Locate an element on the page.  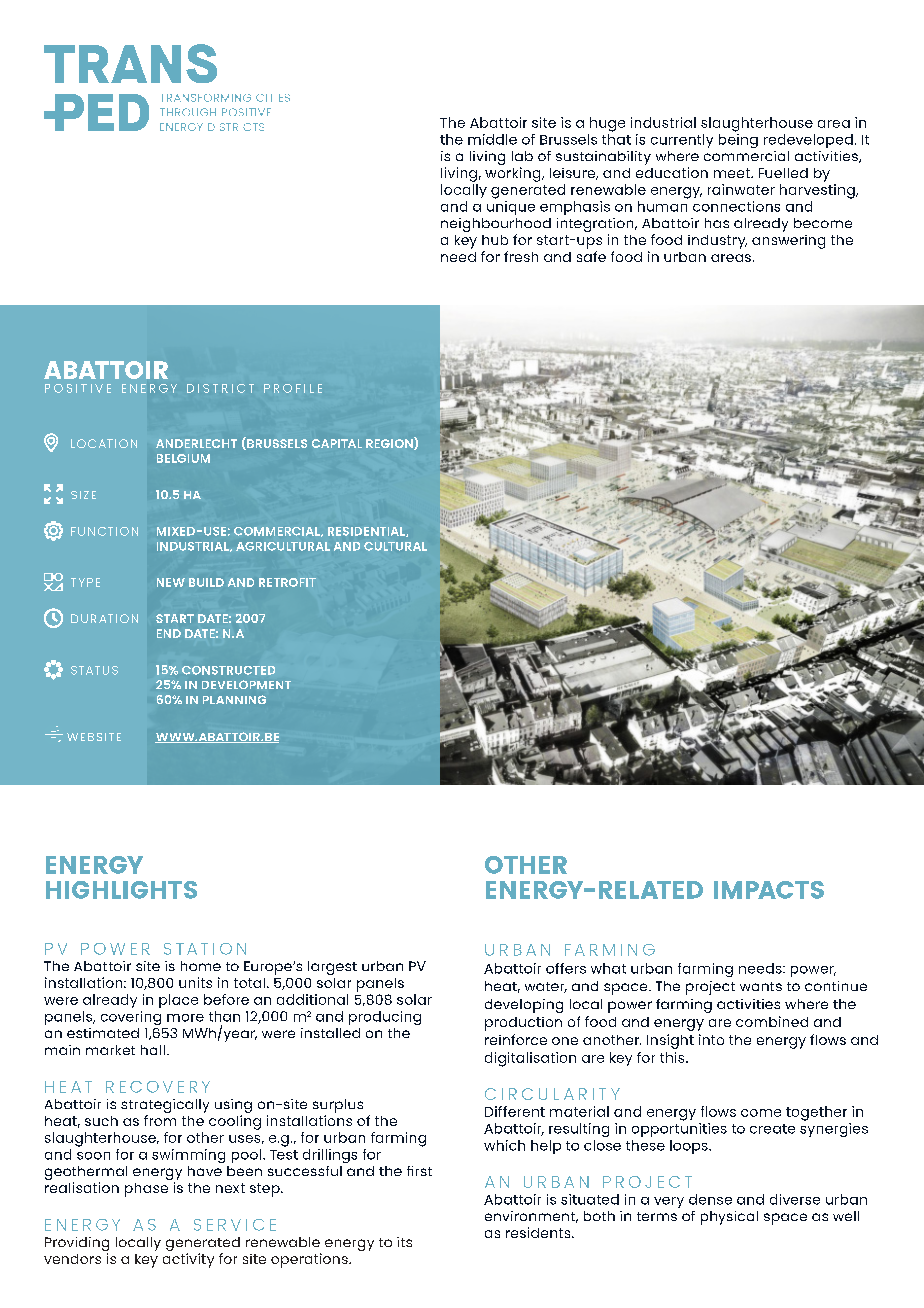
CONSTRUCTED is located at coordinates (228, 670).
